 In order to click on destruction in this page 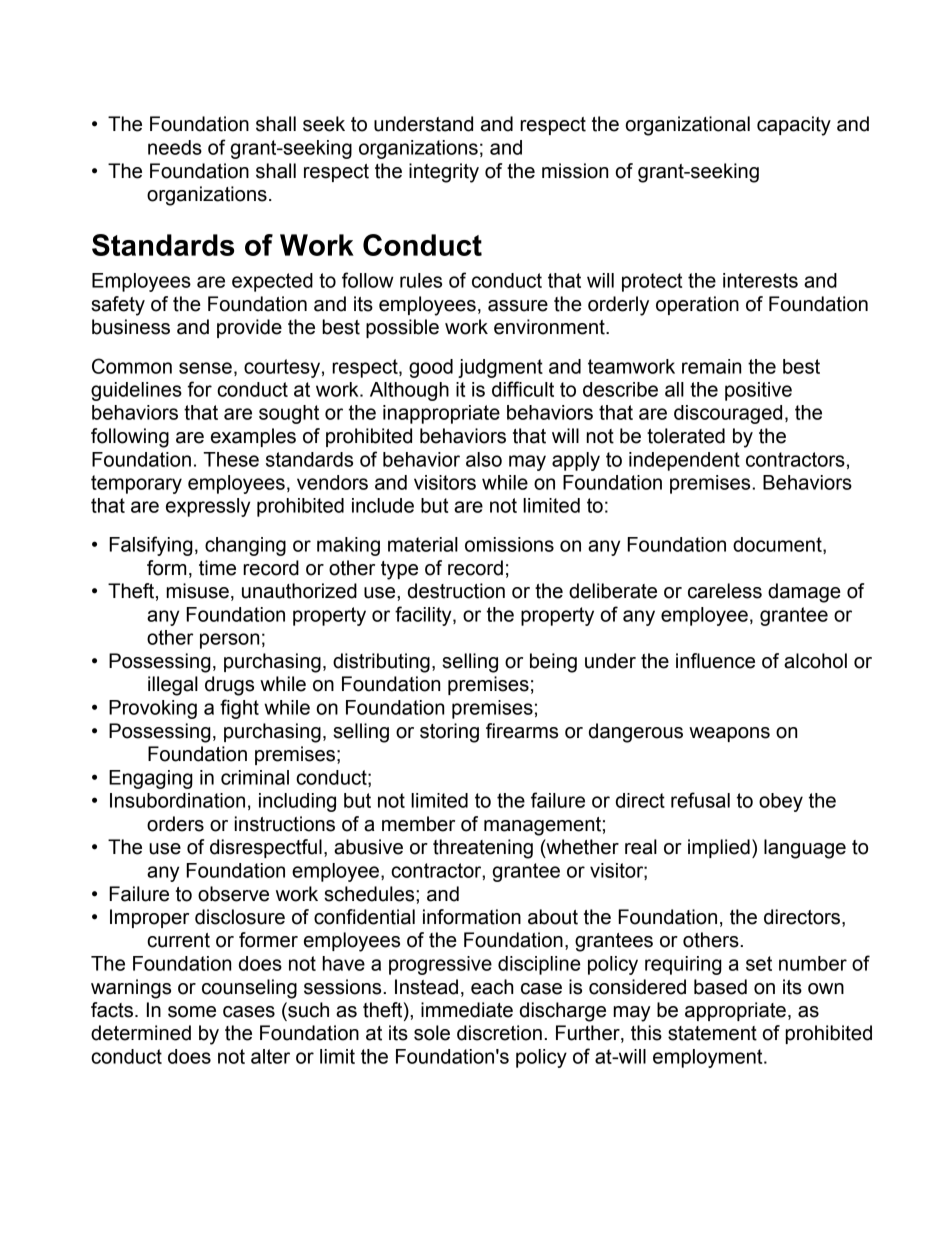, I will do `click(456, 591)`.
